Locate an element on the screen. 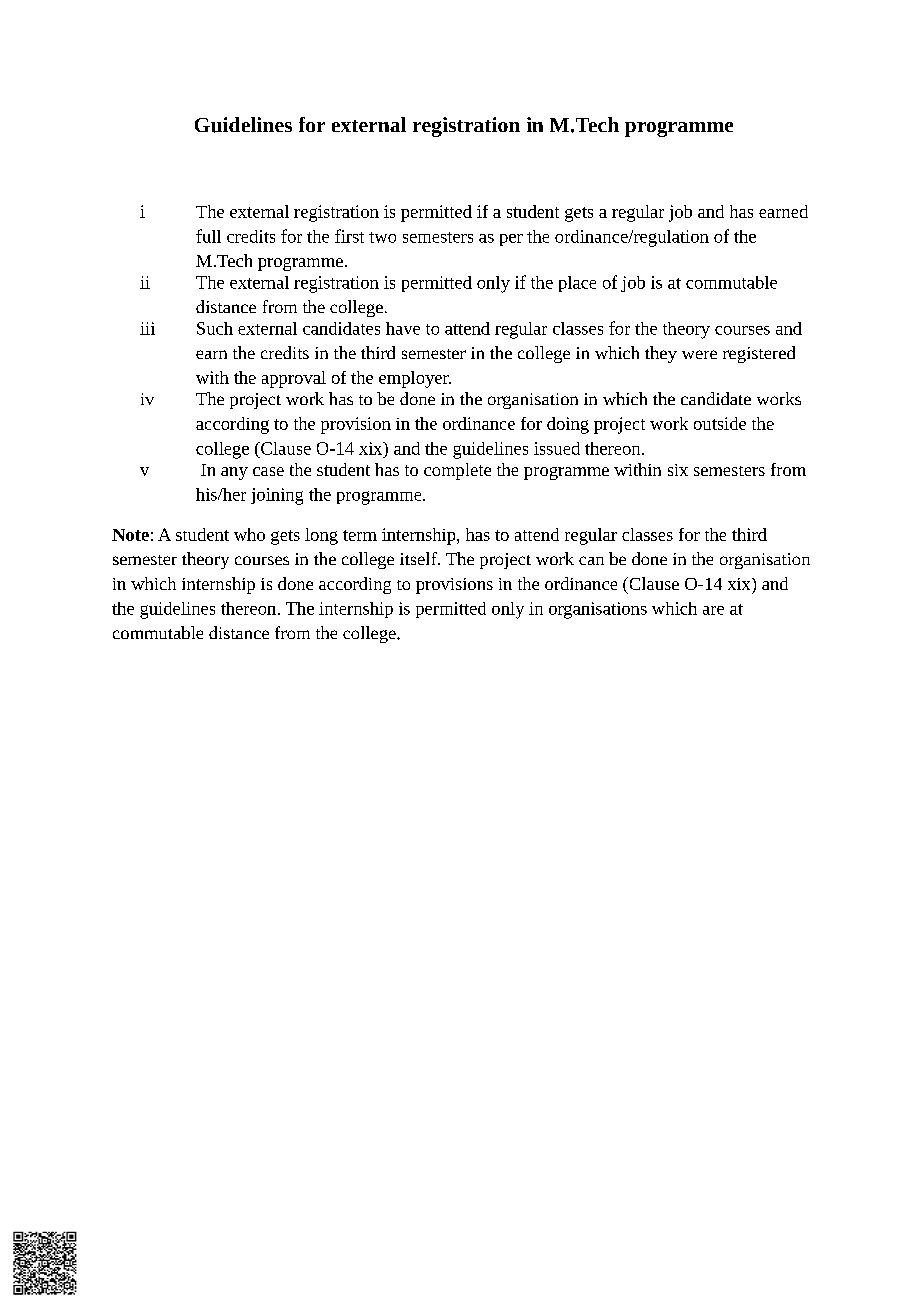 The height and width of the screenshot is (1308, 924). complete is located at coordinates (457, 471).
